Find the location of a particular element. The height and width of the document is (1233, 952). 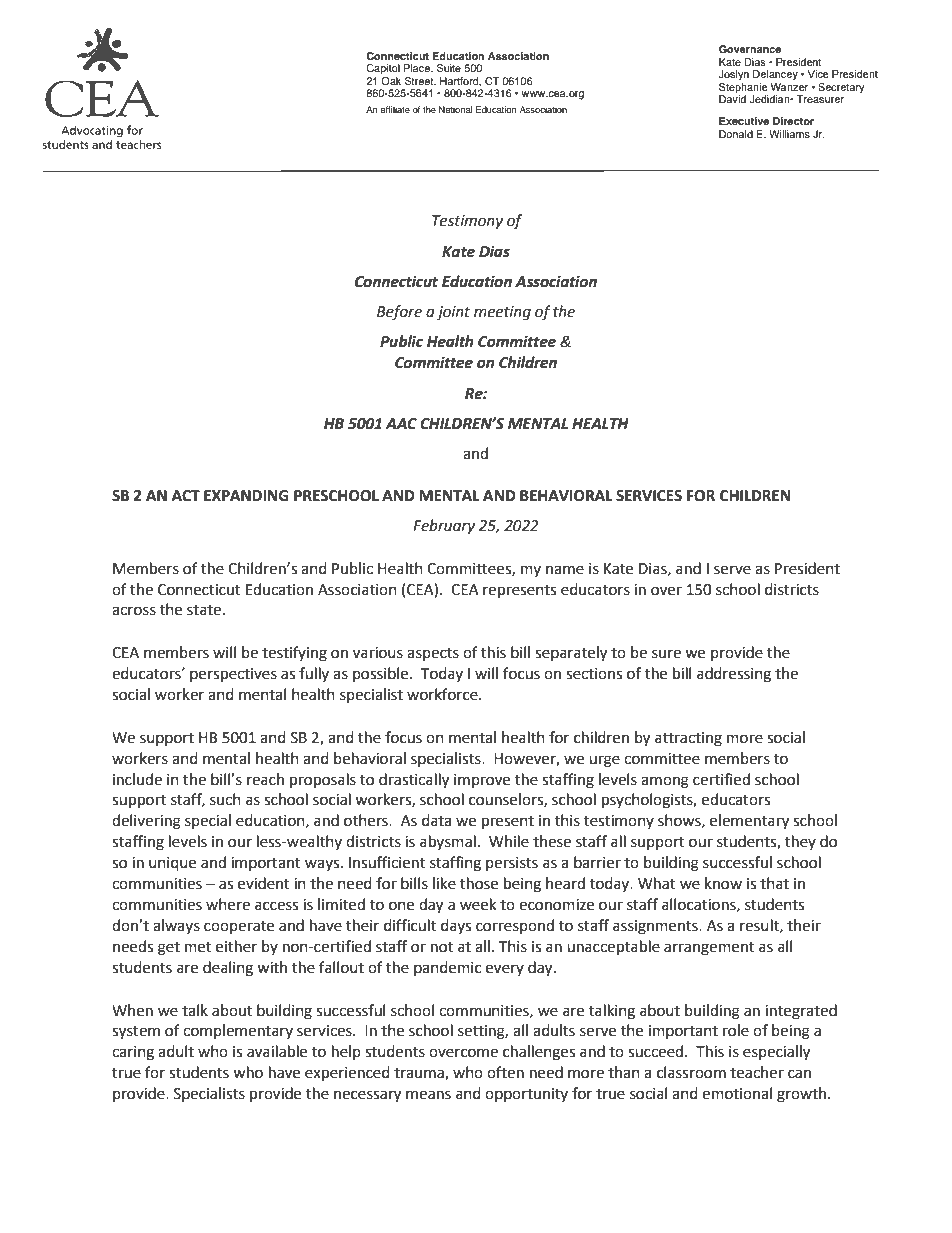

teacher is located at coordinates (757, 1072).
